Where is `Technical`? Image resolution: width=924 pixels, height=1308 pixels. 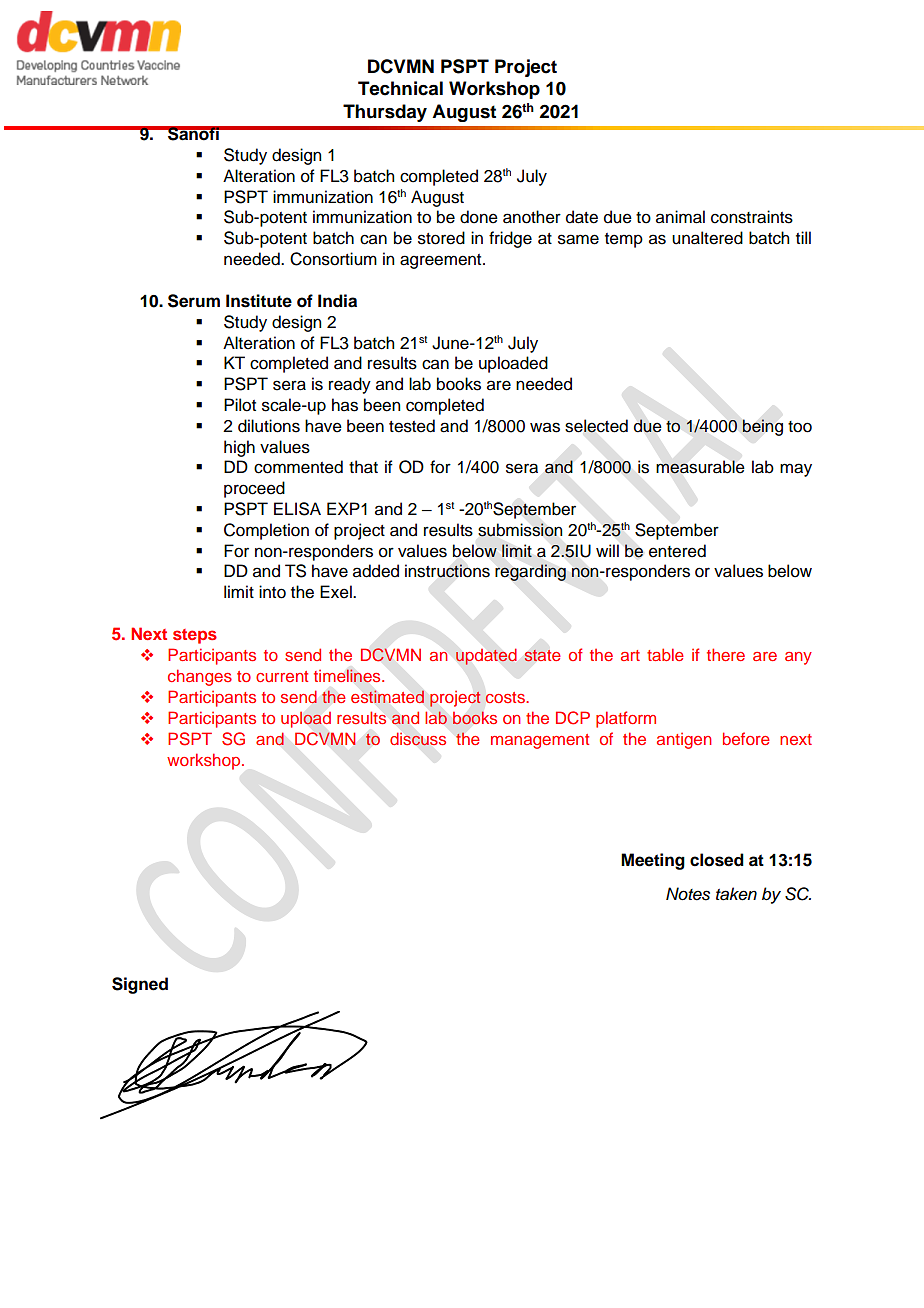
Technical is located at coordinates (400, 88).
